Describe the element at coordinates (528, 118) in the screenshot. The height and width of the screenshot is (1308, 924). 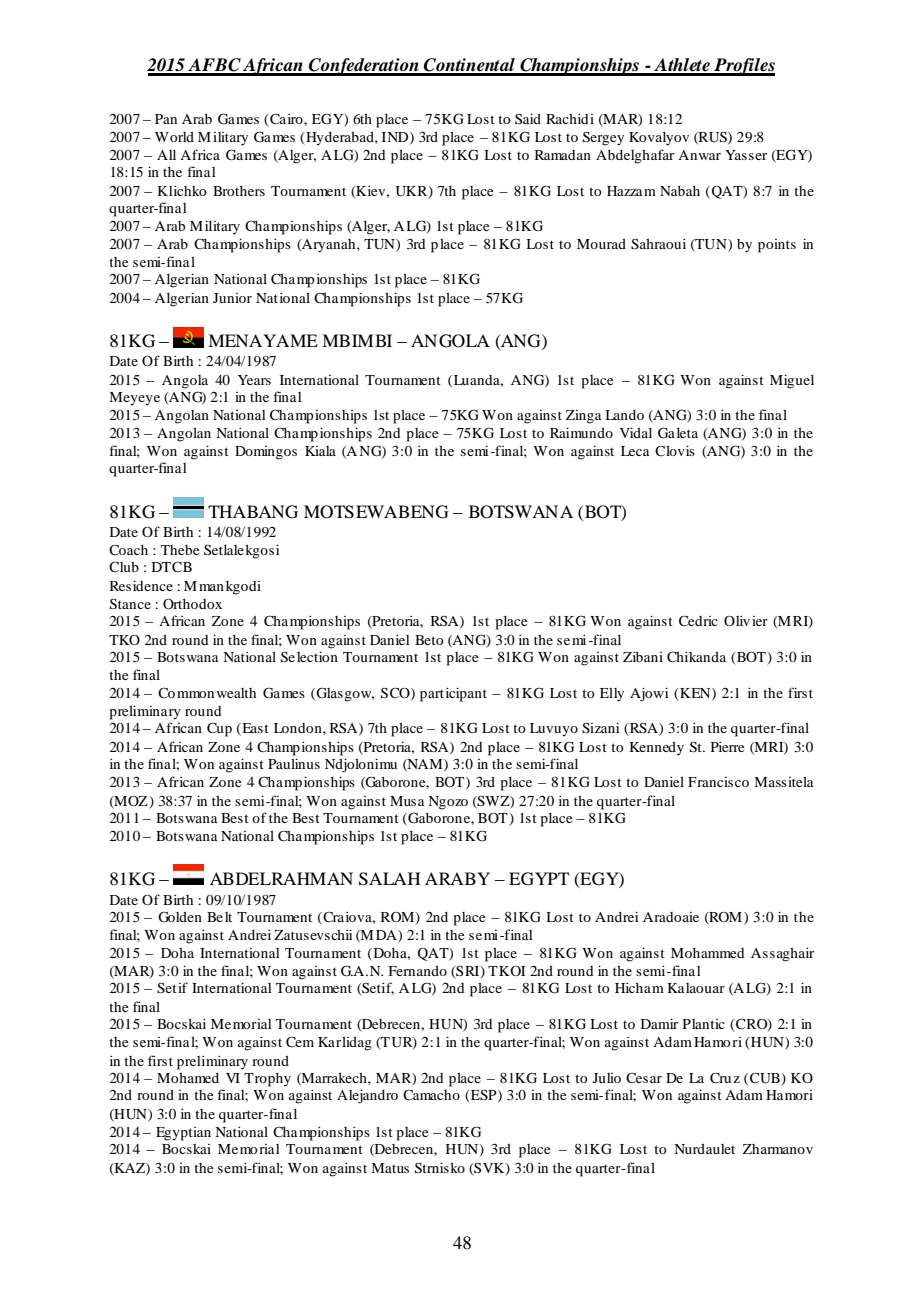
I see `Said` at that location.
